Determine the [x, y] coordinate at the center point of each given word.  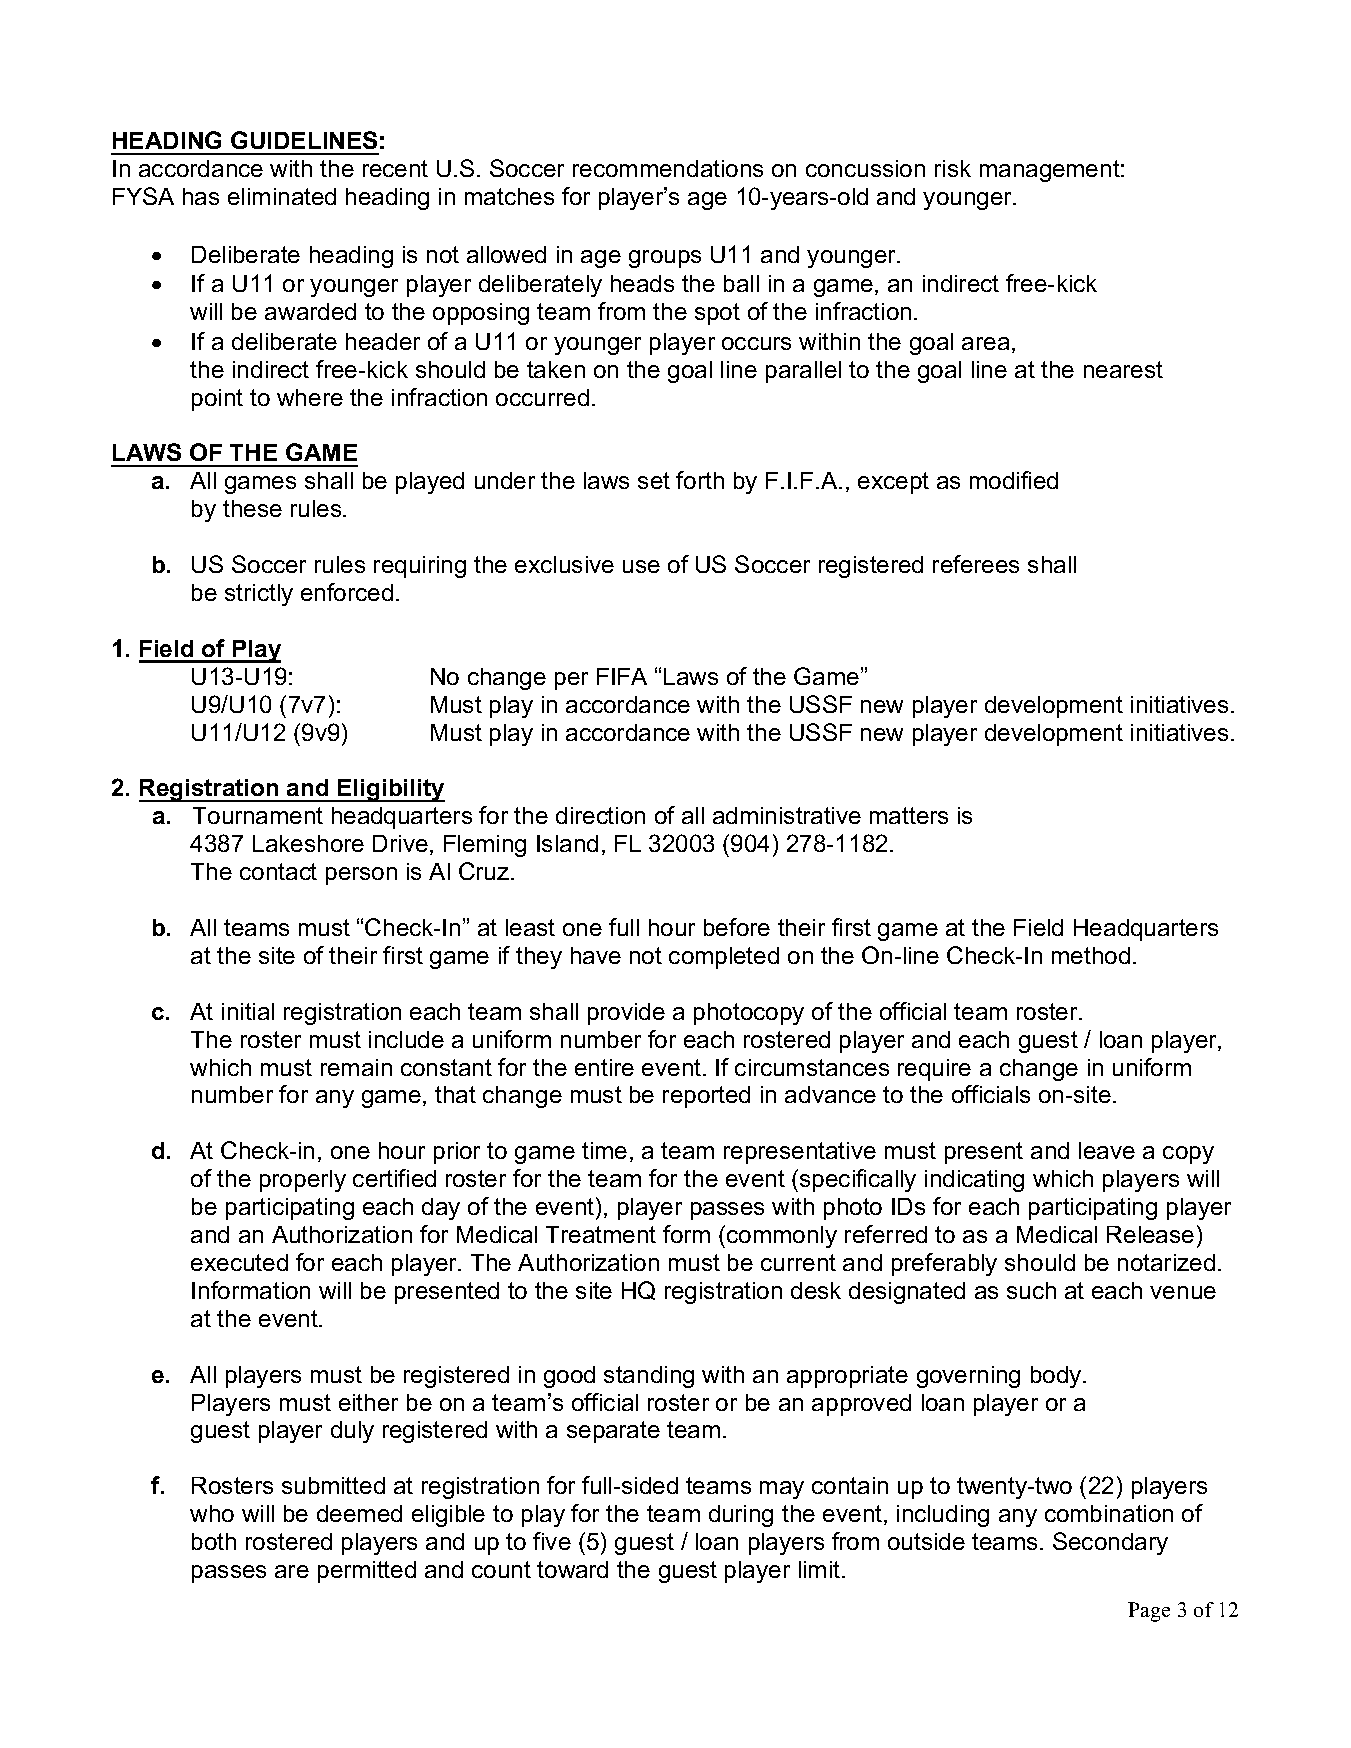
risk [953, 168]
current [798, 1262]
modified [1014, 480]
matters [909, 815]
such [1031, 1290]
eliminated [282, 196]
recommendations [668, 168]
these [252, 508]
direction [600, 815]
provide [626, 1014]
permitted [367, 1572]
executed [239, 1262]
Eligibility [390, 790]
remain [356, 1067]
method [1091, 955]
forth [700, 480]
